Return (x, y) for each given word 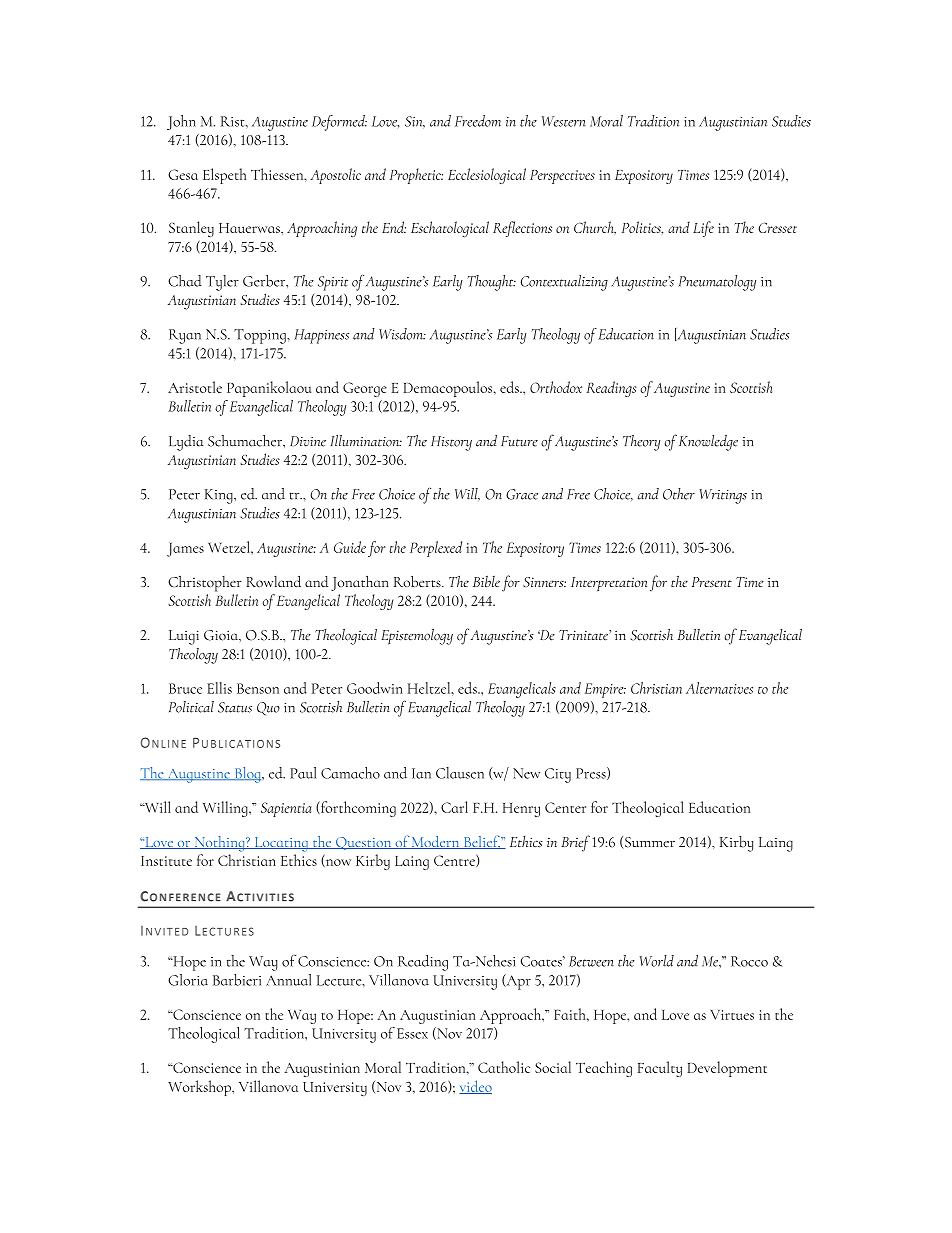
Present (712, 582)
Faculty (660, 1069)
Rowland (273, 581)
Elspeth (224, 176)
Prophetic (416, 176)
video (475, 1087)
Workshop (200, 1088)
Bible (486, 581)
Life (703, 229)
